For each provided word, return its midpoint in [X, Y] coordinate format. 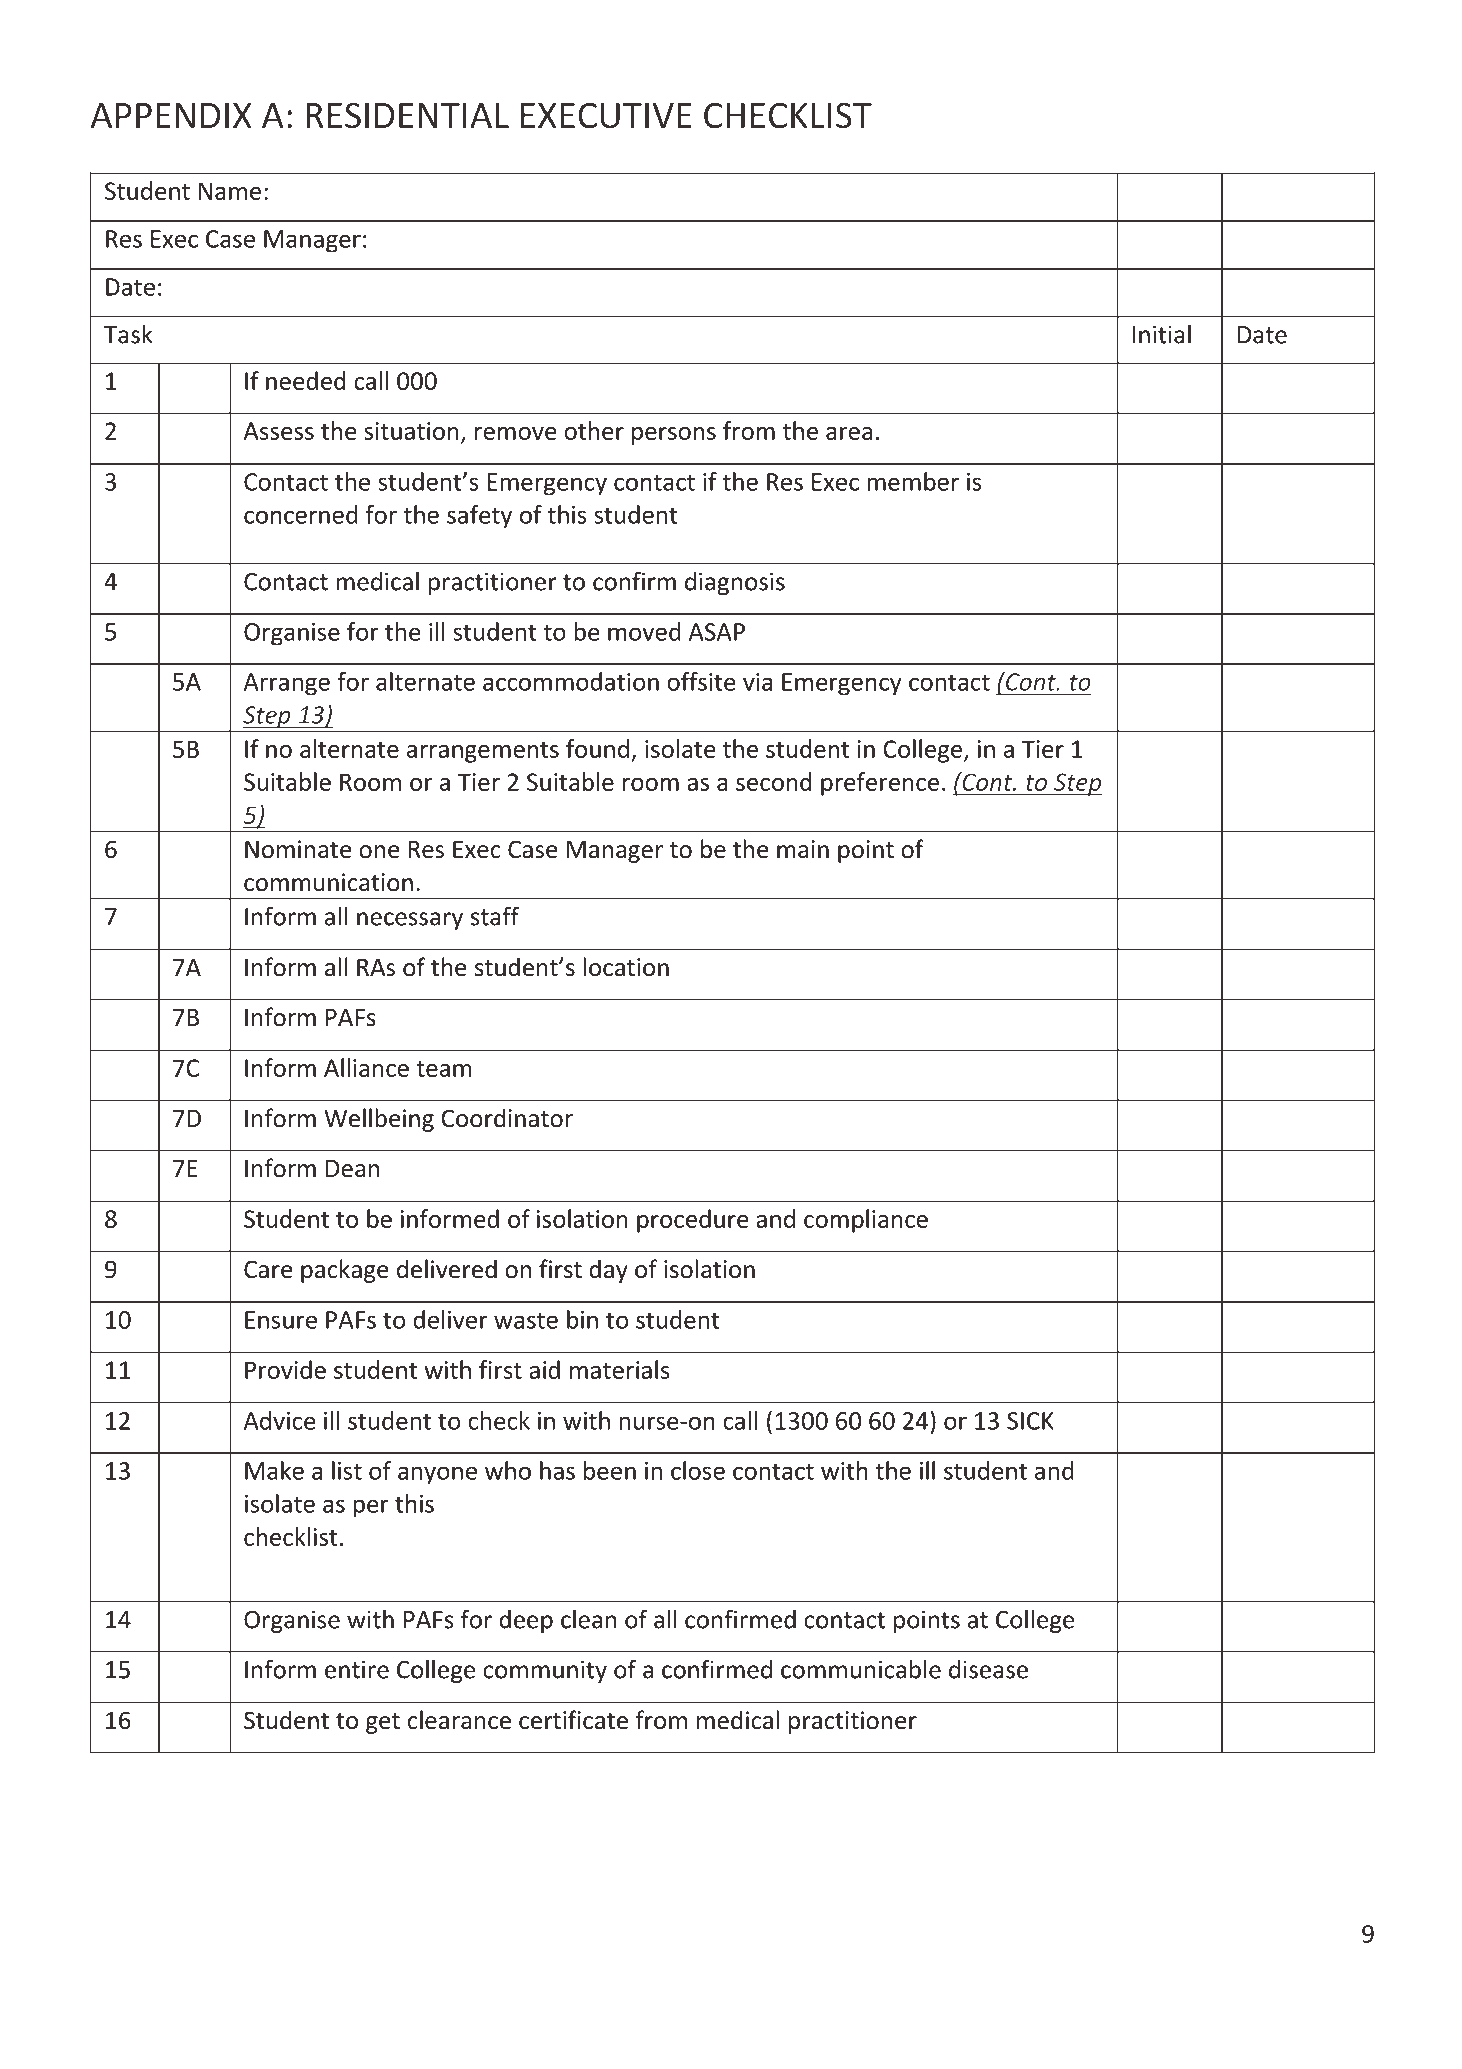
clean [589, 1619]
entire [357, 1669]
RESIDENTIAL [407, 115]
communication [328, 882]
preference [880, 784]
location [626, 967]
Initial [1162, 334]
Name [230, 191]
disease [988, 1669]
